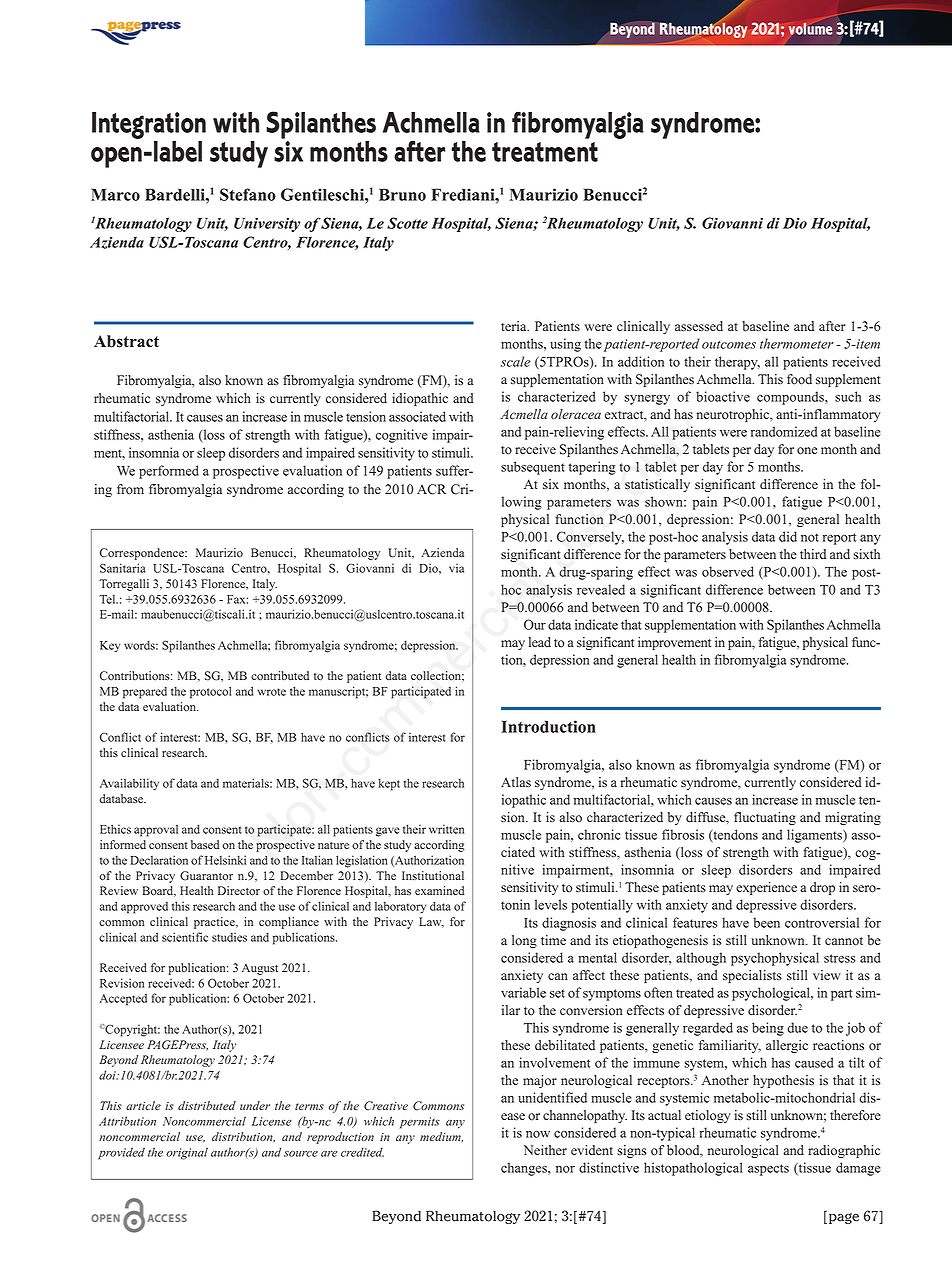 The width and height of the screenshot is (952, 1270). Describe the element at coordinates (402, 194) in the screenshot. I see `Bruno` at that location.
